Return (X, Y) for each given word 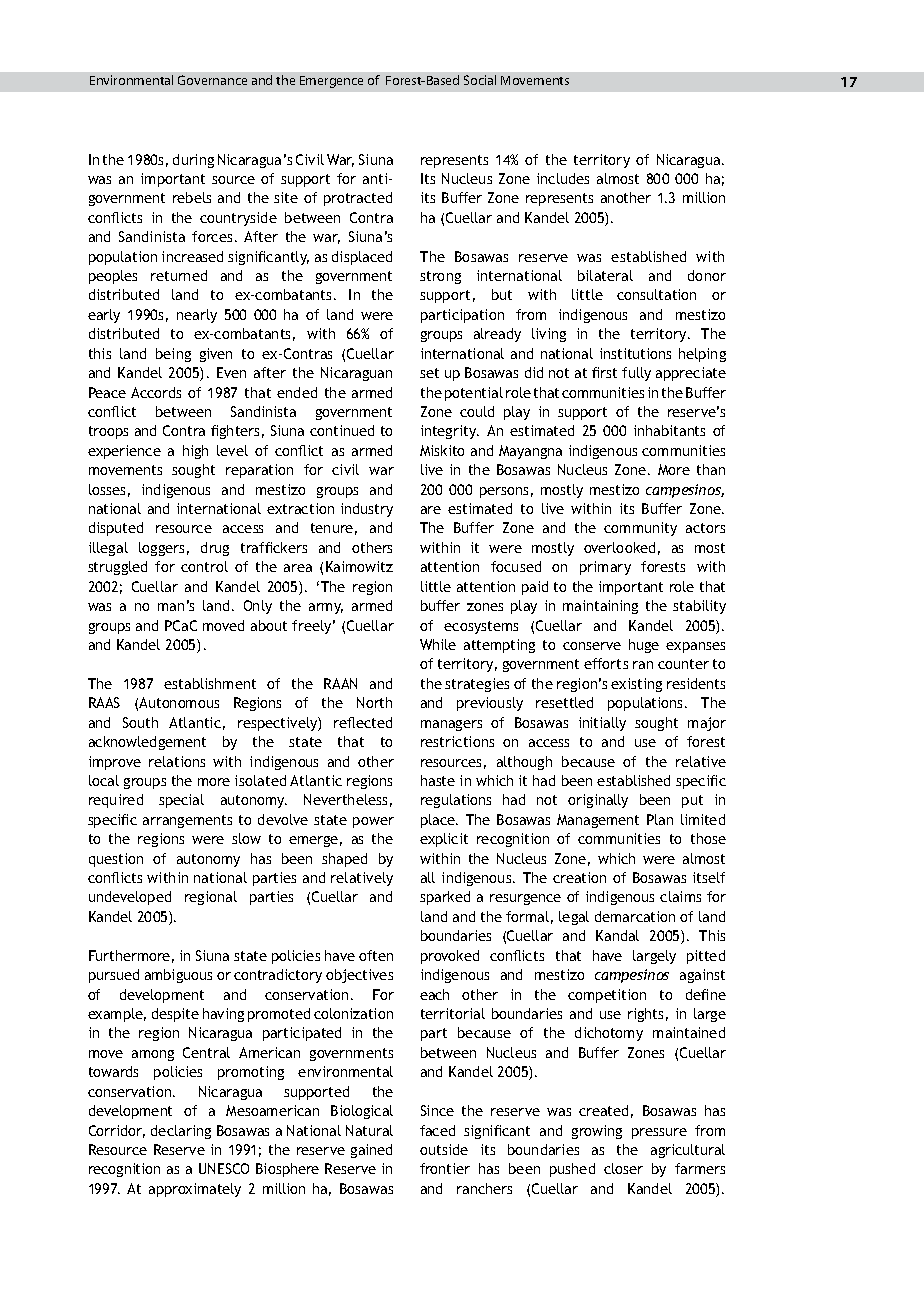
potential (474, 394)
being (173, 355)
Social (480, 80)
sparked (445, 898)
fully (636, 374)
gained (371, 1151)
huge (644, 646)
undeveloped (130, 898)
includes (563, 178)
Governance (212, 80)
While (438, 644)
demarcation (635, 916)
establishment (210, 683)
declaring (181, 1132)
